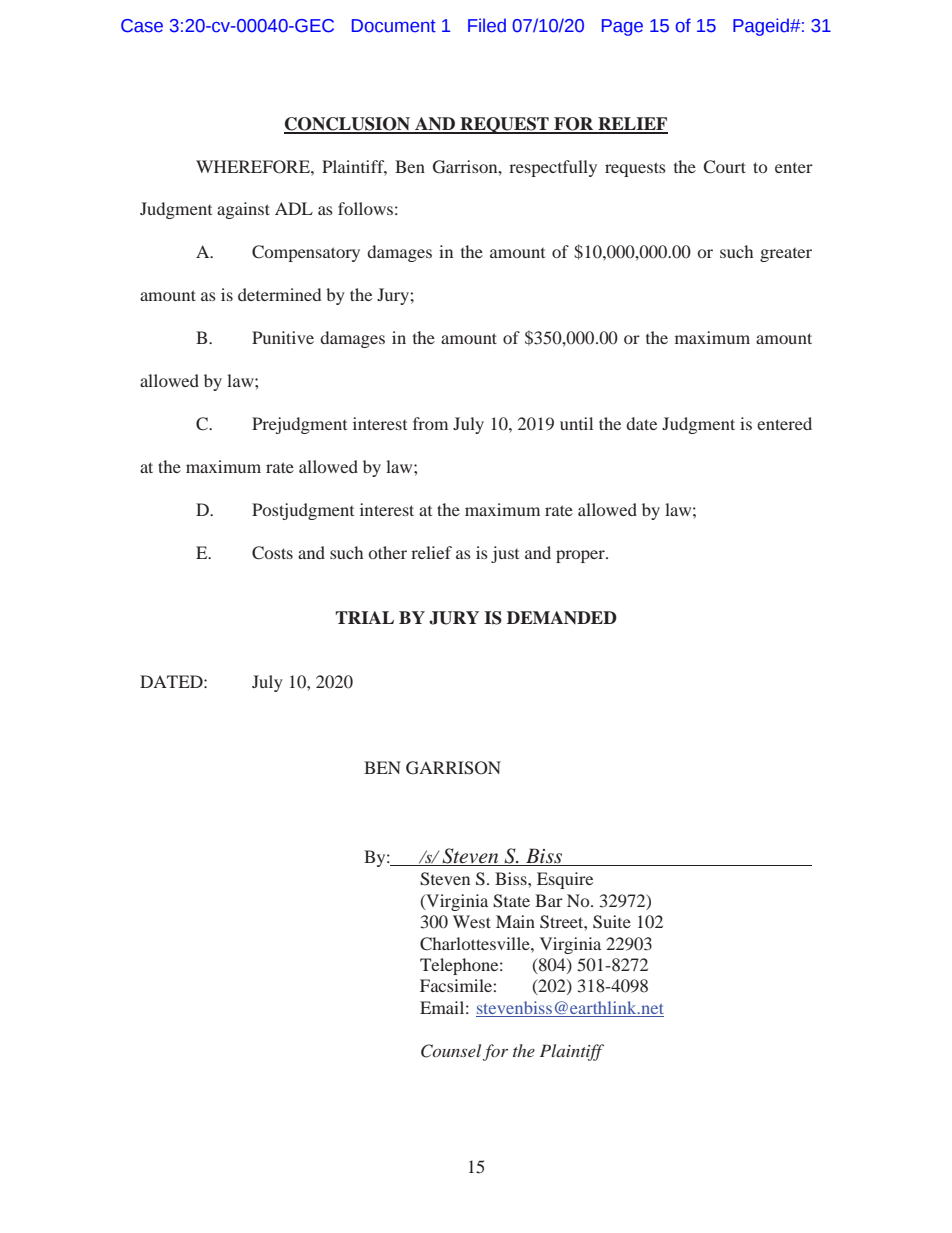 This screenshot has width=952, height=1233. I want to click on Punitive, so click(283, 337).
